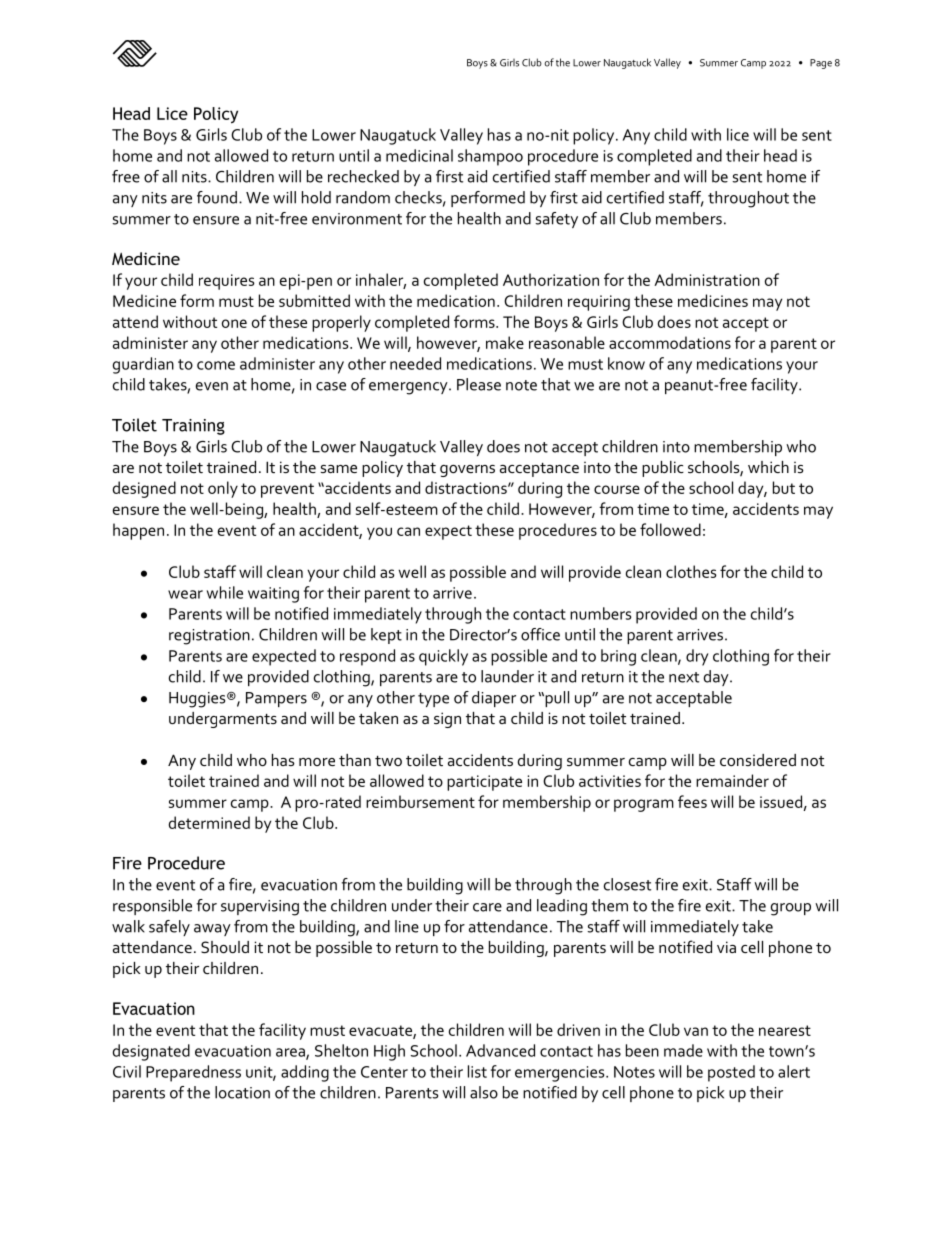 The height and width of the screenshot is (1233, 952). I want to click on Preparedness, so click(193, 1073).
